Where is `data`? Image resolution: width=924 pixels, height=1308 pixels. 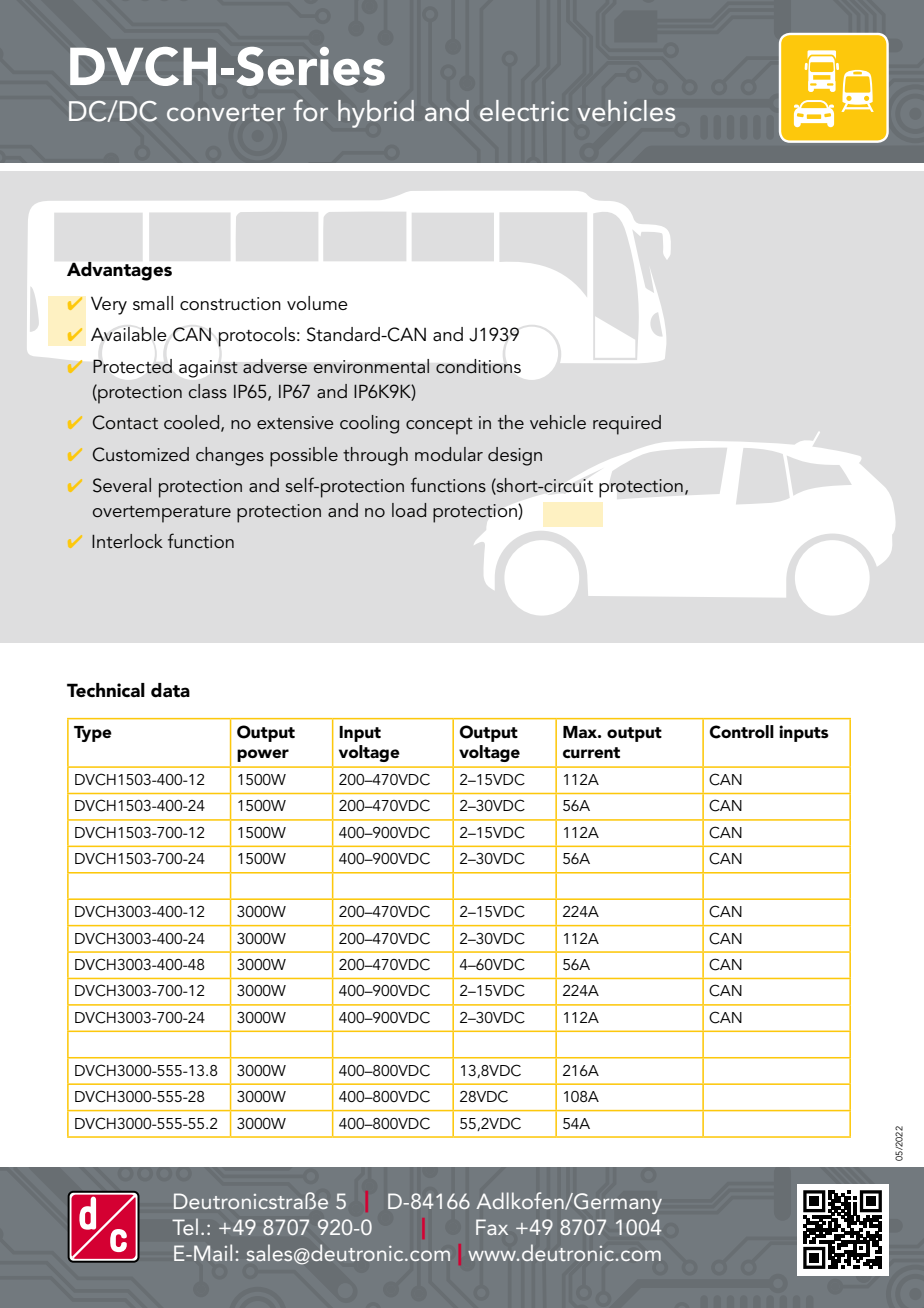 data is located at coordinates (170, 690).
